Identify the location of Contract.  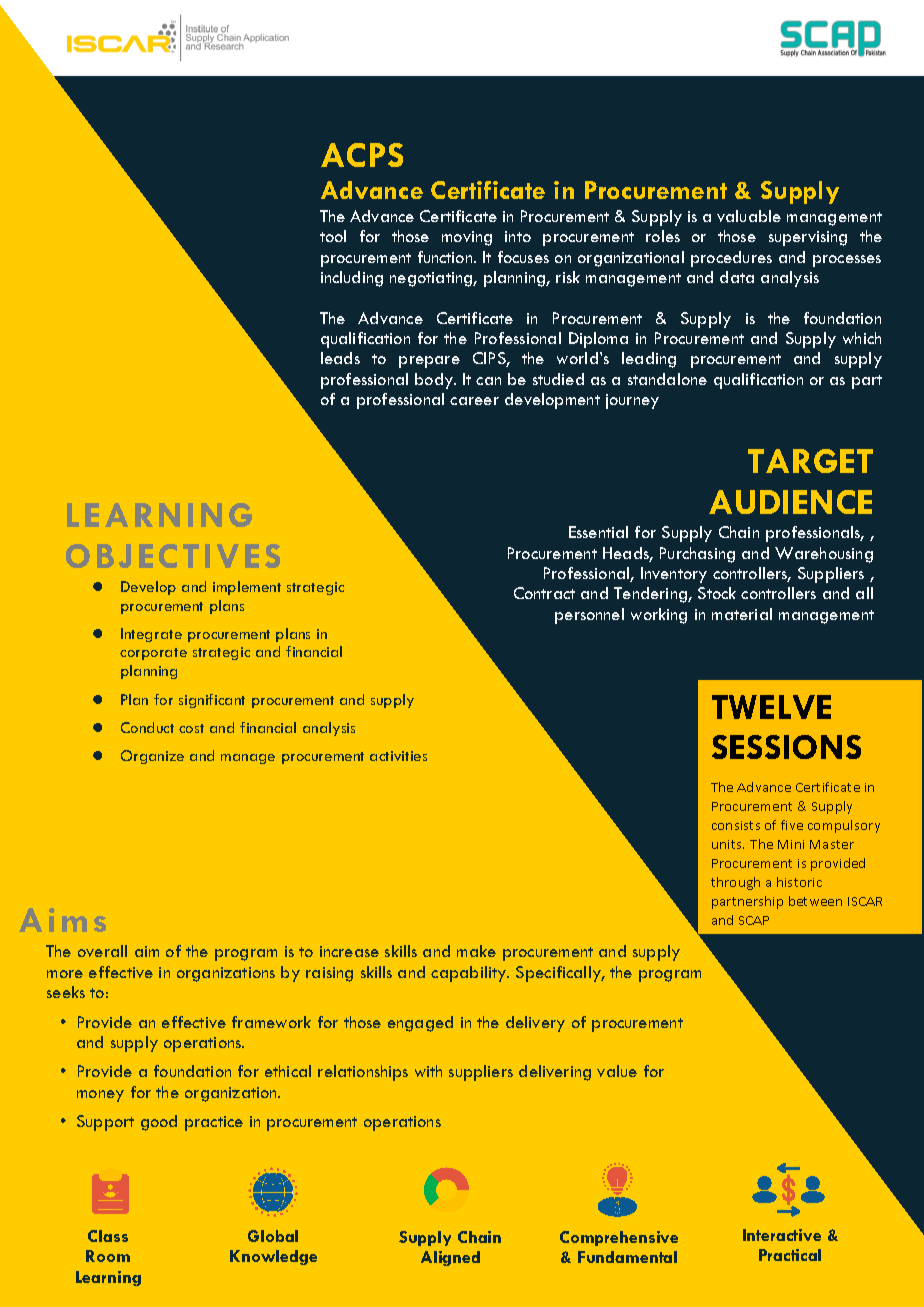
(544, 593).
